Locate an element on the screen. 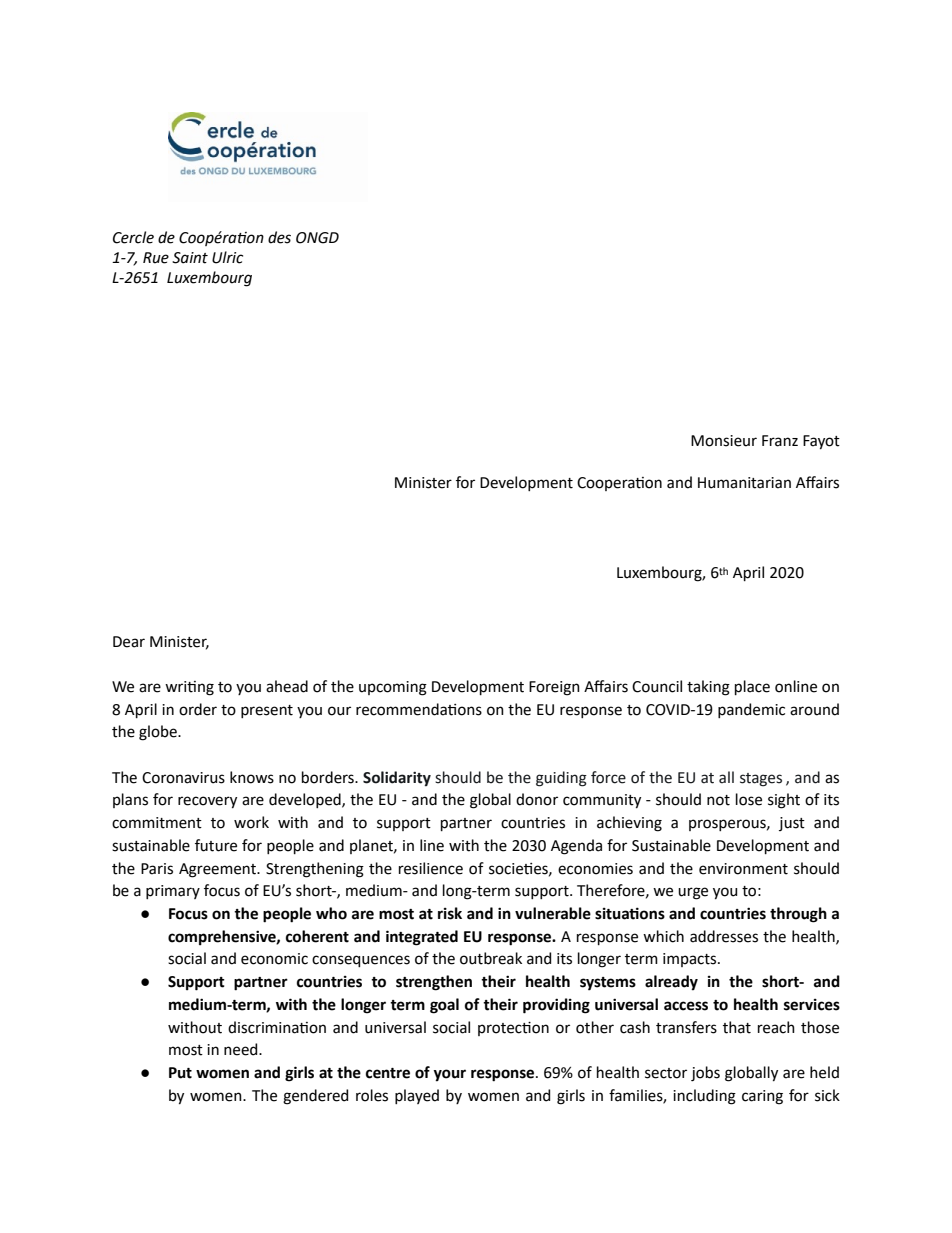 The height and width of the screenshot is (1233, 952). Franz is located at coordinates (780, 441).
